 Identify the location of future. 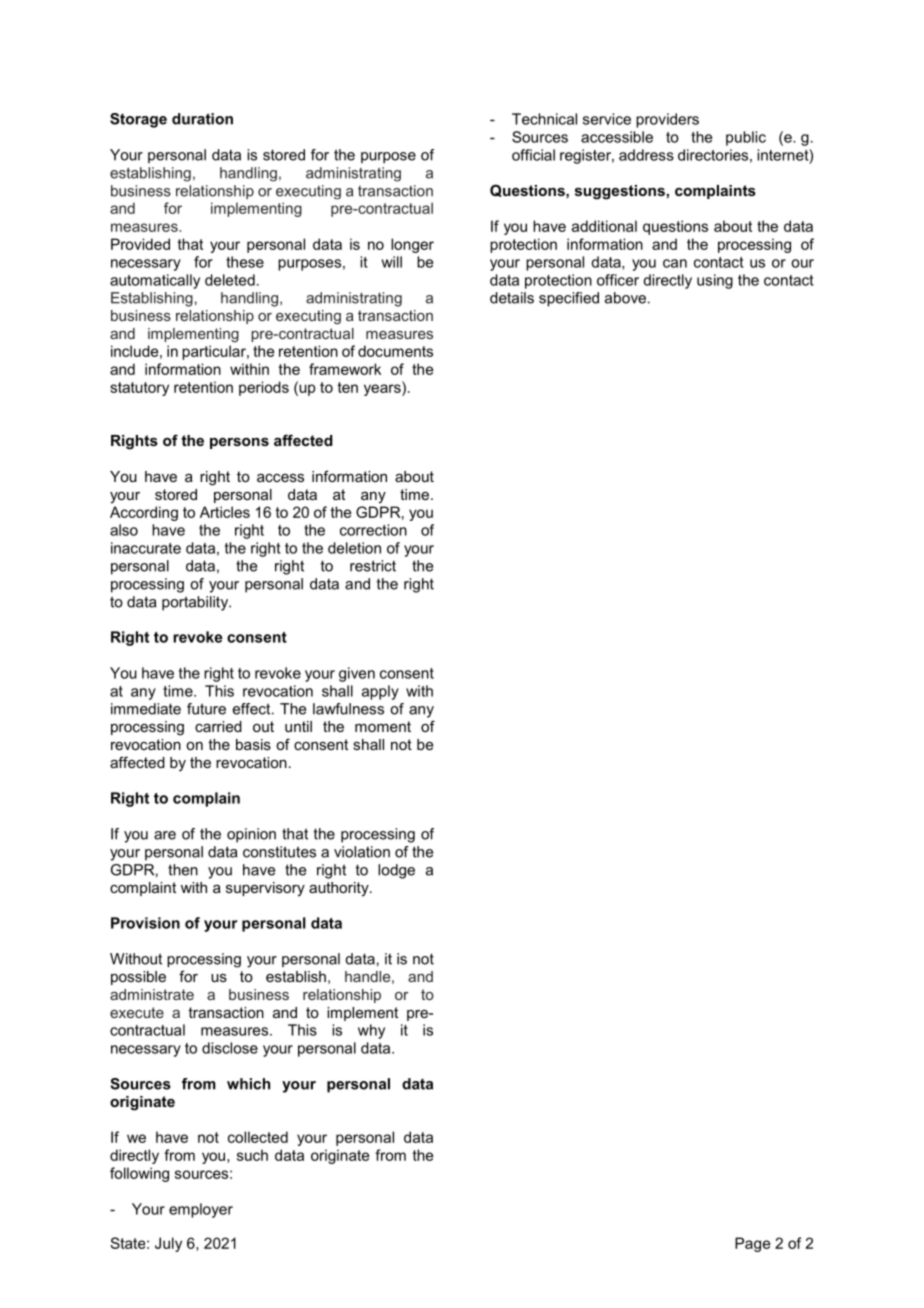
(206, 709).
